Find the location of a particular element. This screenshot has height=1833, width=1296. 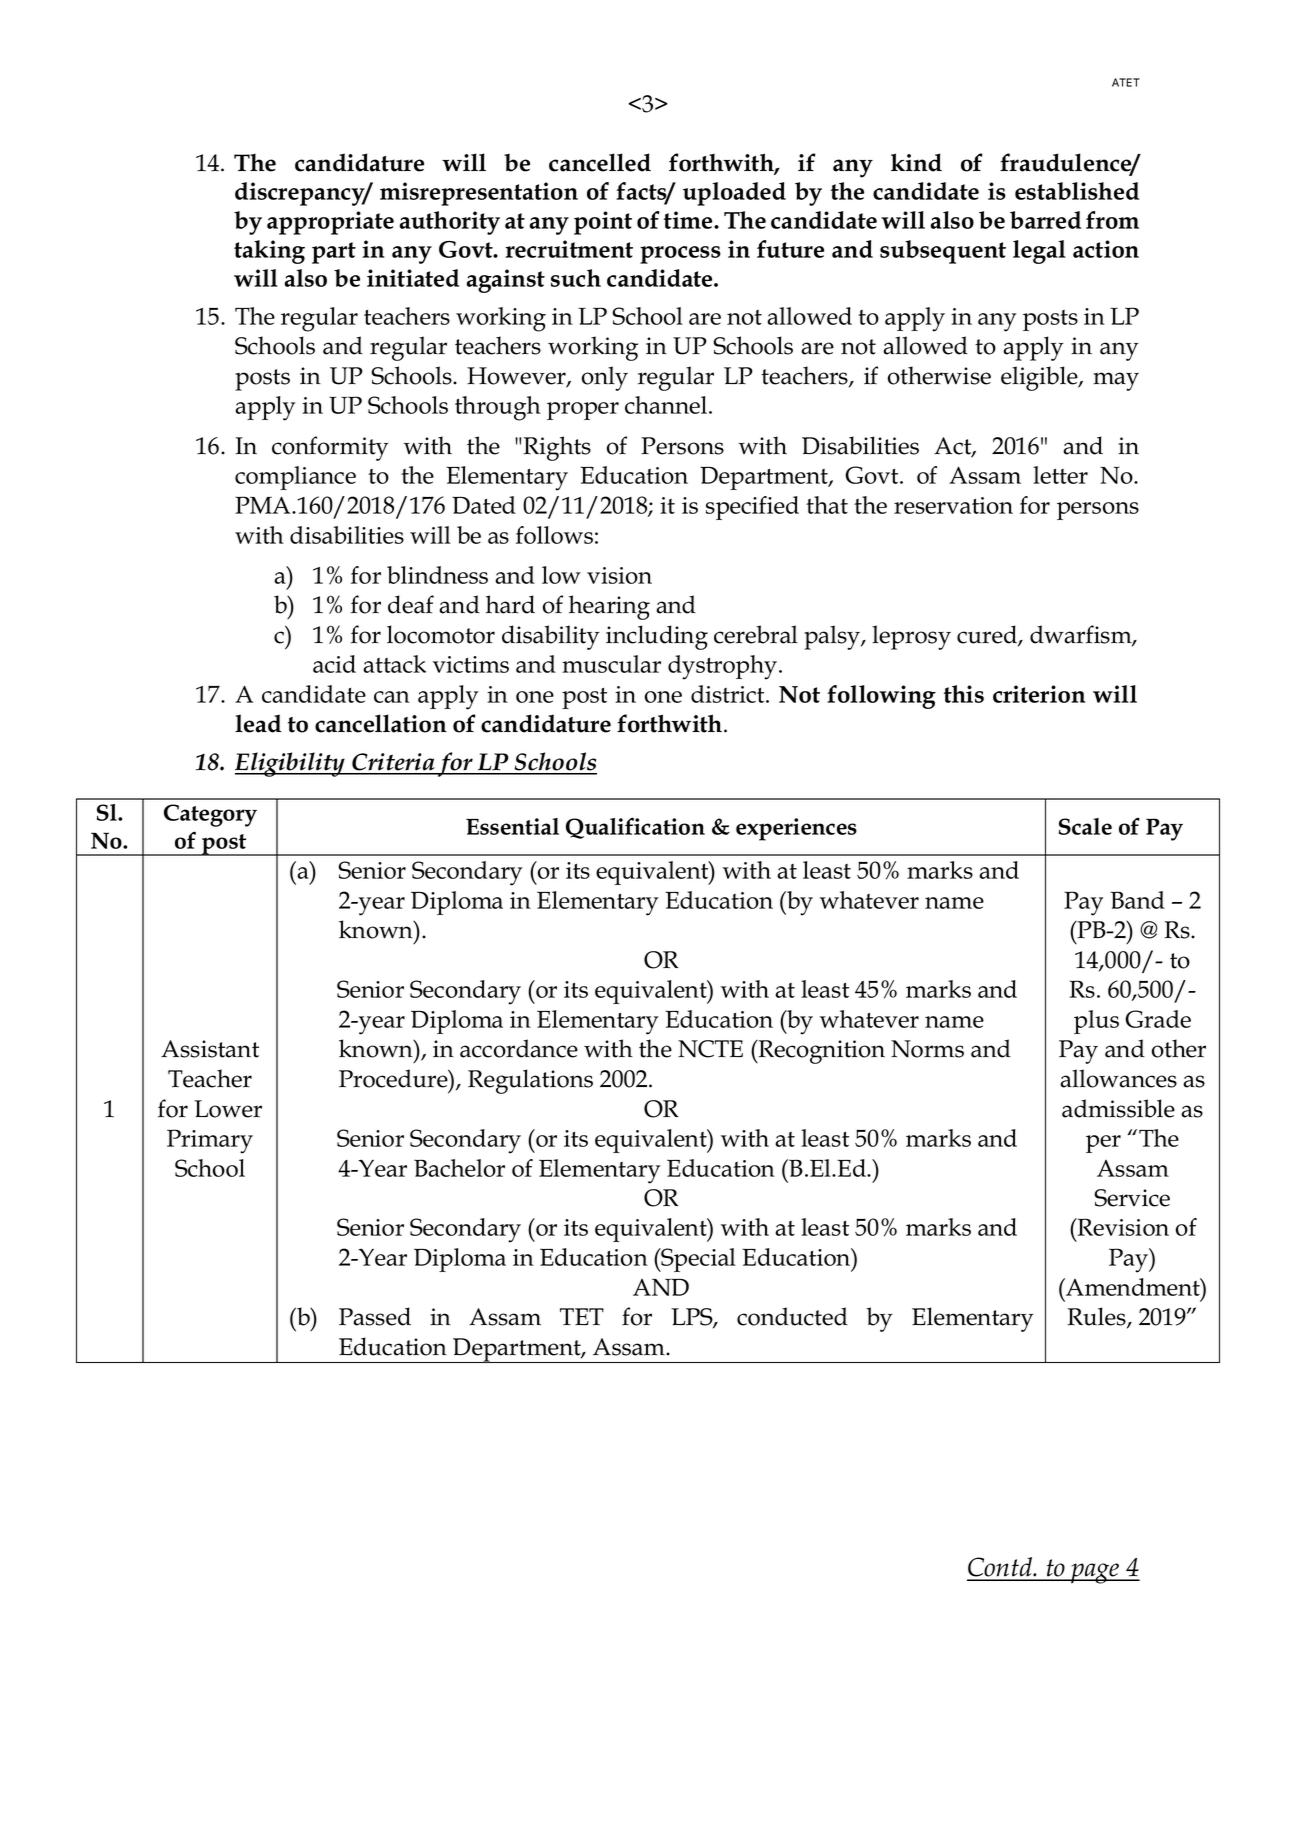

including is located at coordinates (657, 637).
